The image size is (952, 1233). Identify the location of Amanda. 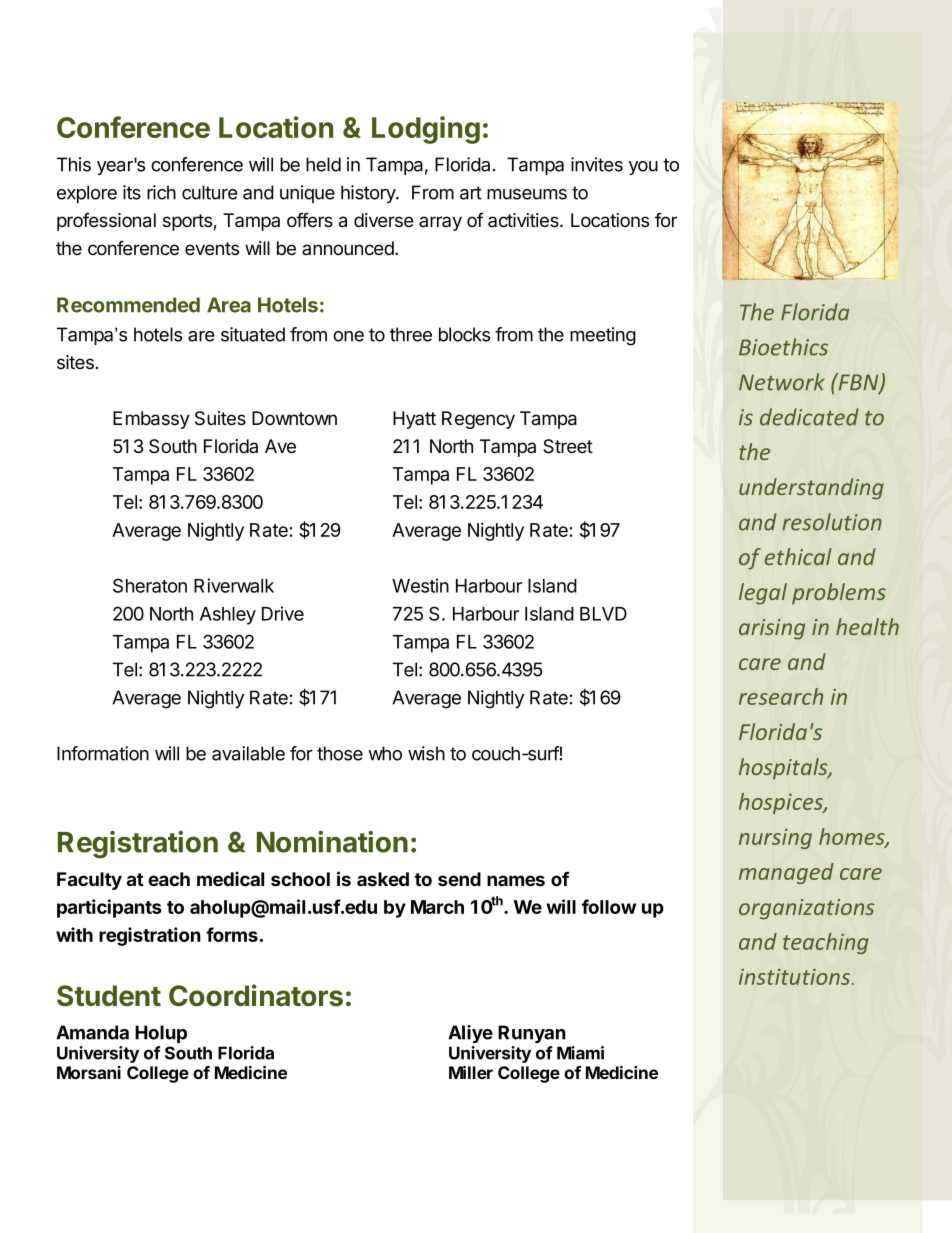
(92, 1032).
